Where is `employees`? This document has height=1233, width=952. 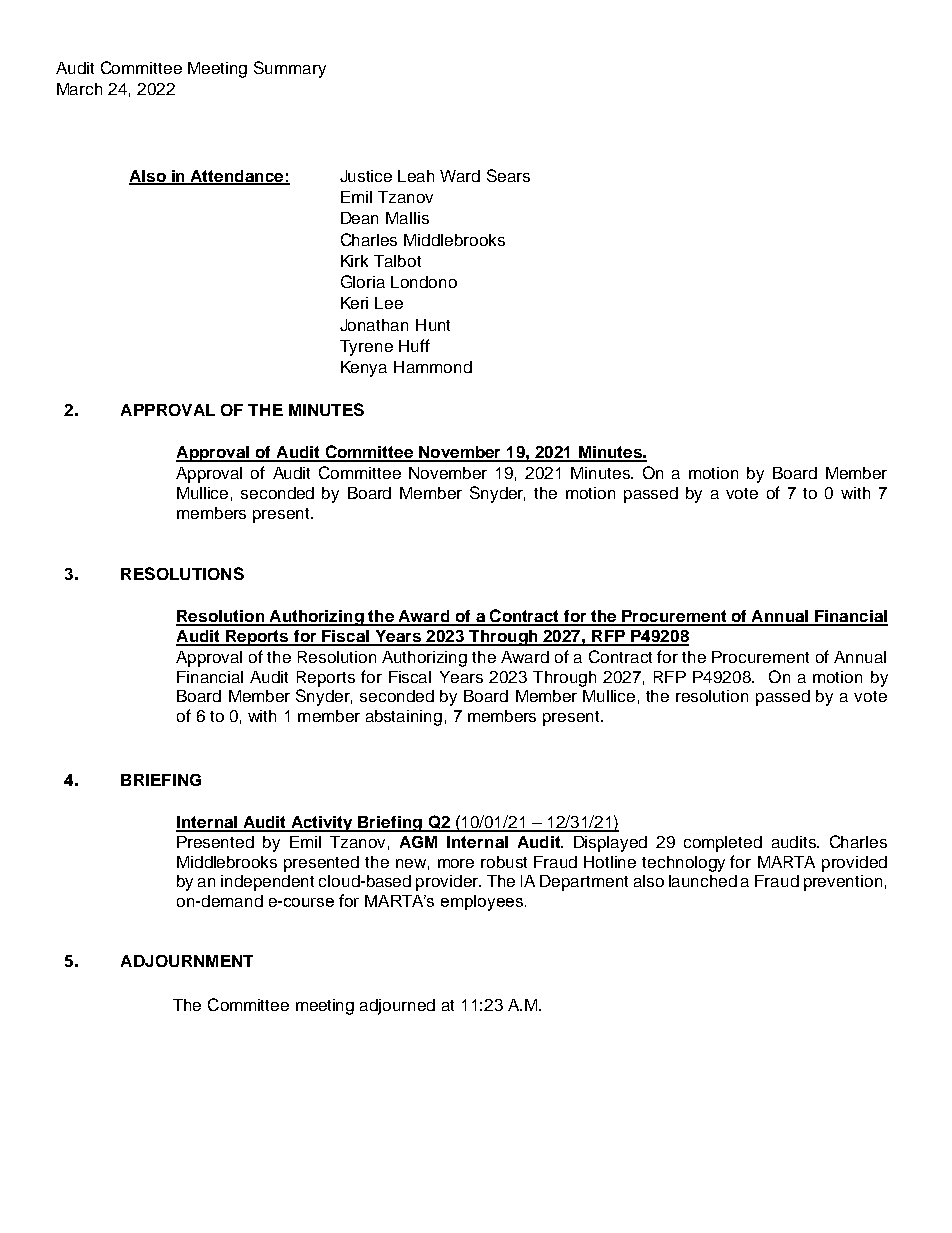
employees is located at coordinates (483, 903).
